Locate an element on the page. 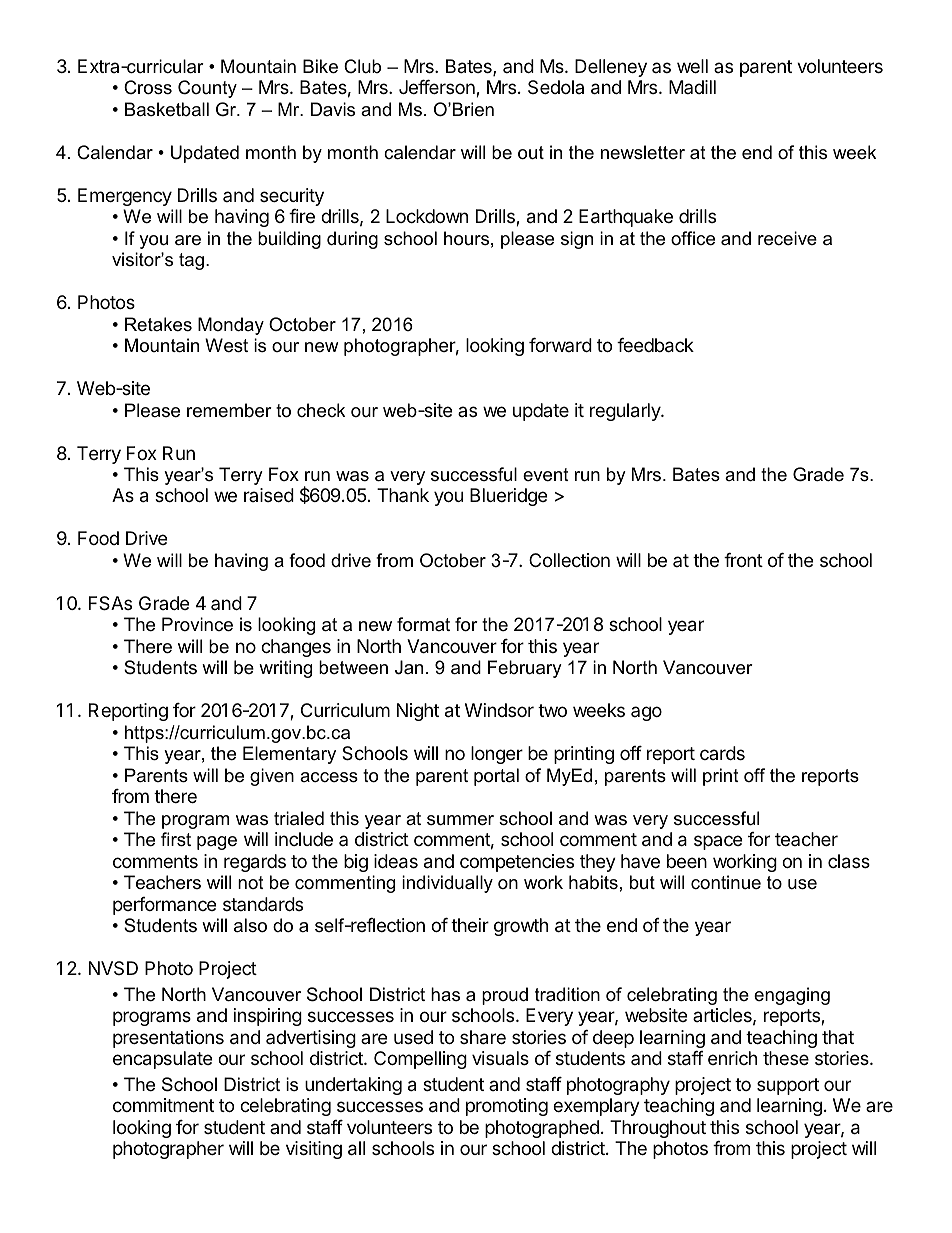 This document has height=1233, width=952. commitment is located at coordinates (163, 1105).
